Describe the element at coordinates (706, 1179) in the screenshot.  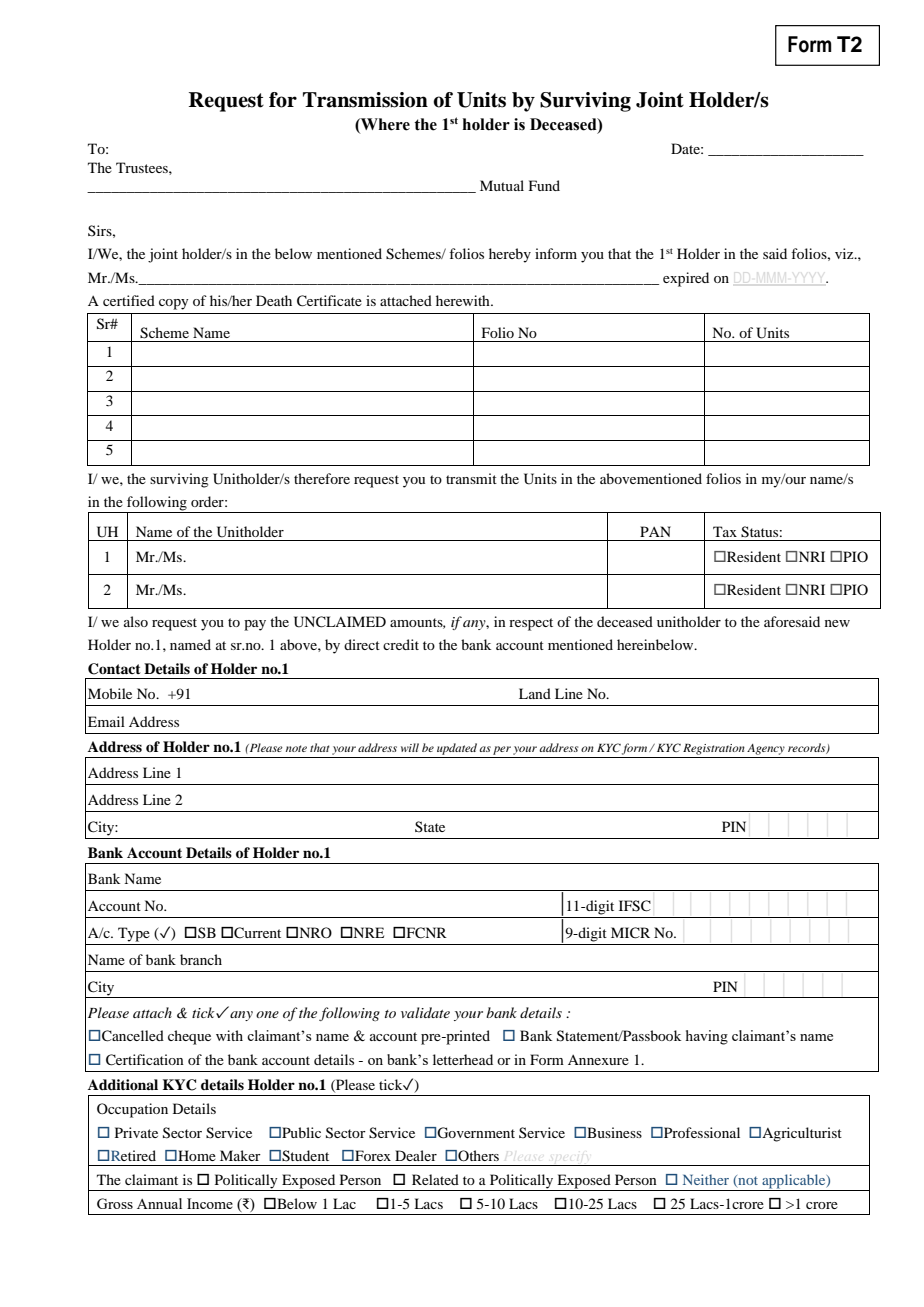
I see `Neither` at that location.
